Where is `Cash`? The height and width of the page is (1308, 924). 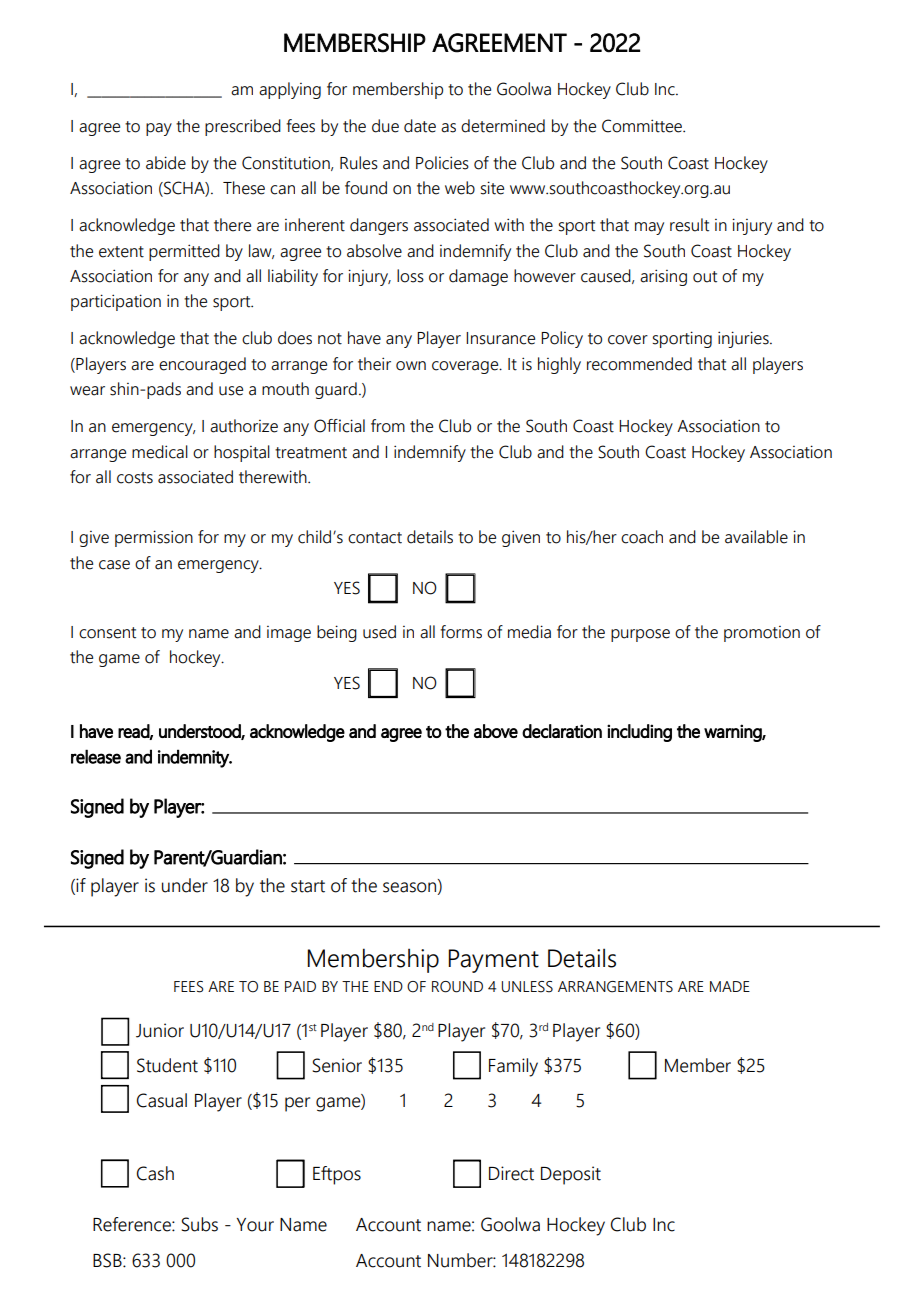
Cash is located at coordinates (155, 1173).
